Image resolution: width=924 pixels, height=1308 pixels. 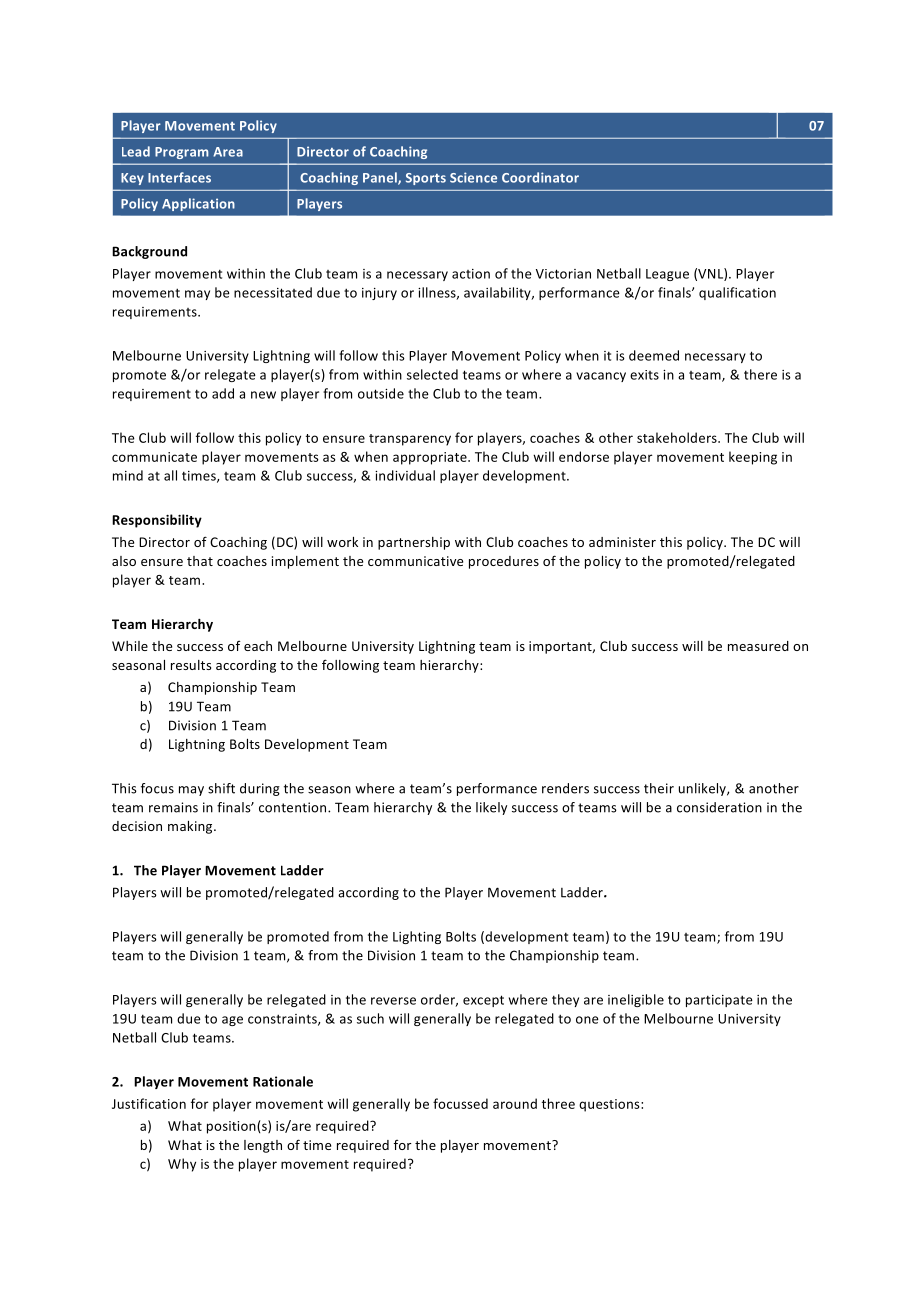 I want to click on new, so click(x=263, y=395).
